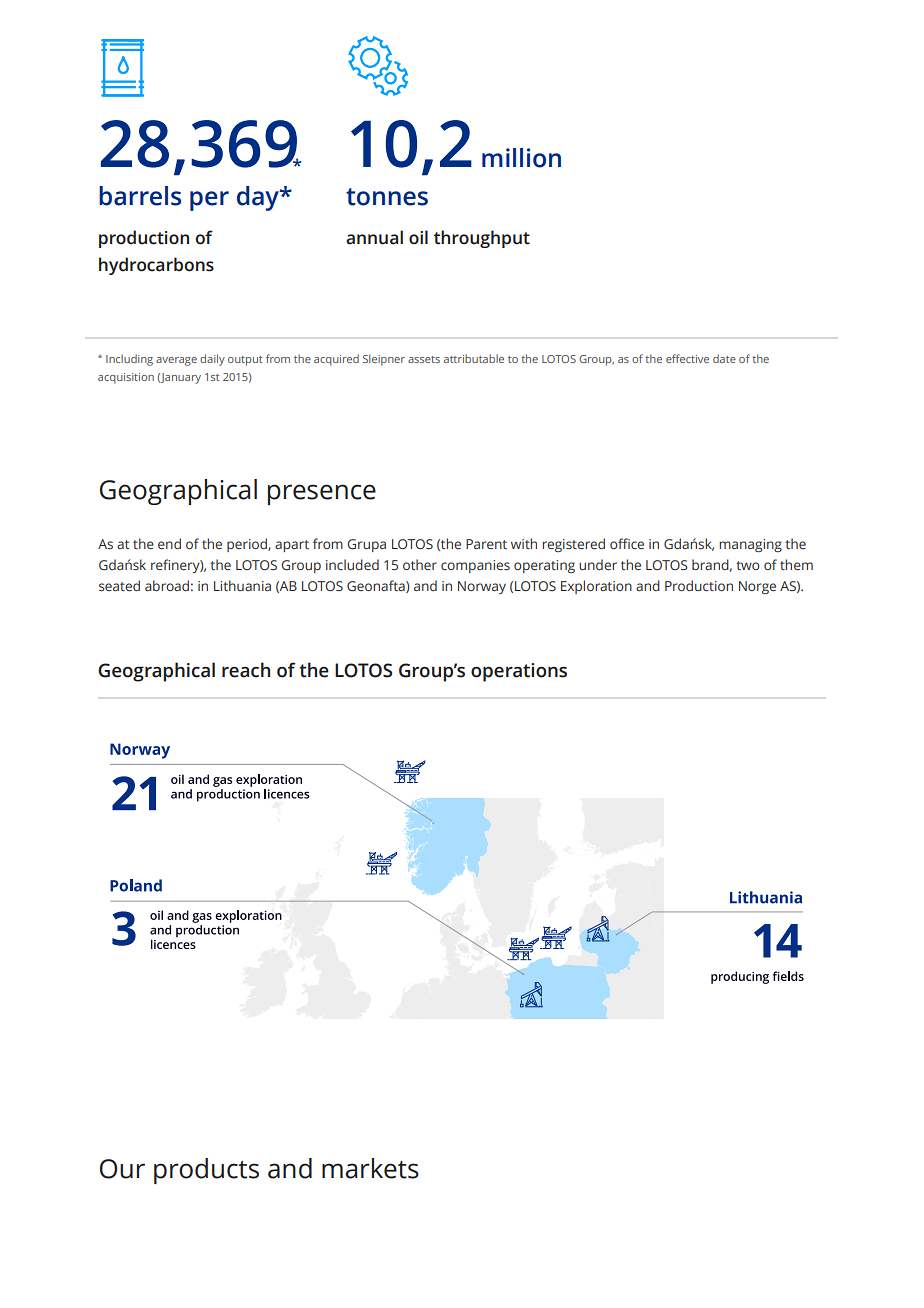 Image resolution: width=924 pixels, height=1308 pixels. Describe the element at coordinates (246, 670) in the screenshot. I see `reach` at that location.
